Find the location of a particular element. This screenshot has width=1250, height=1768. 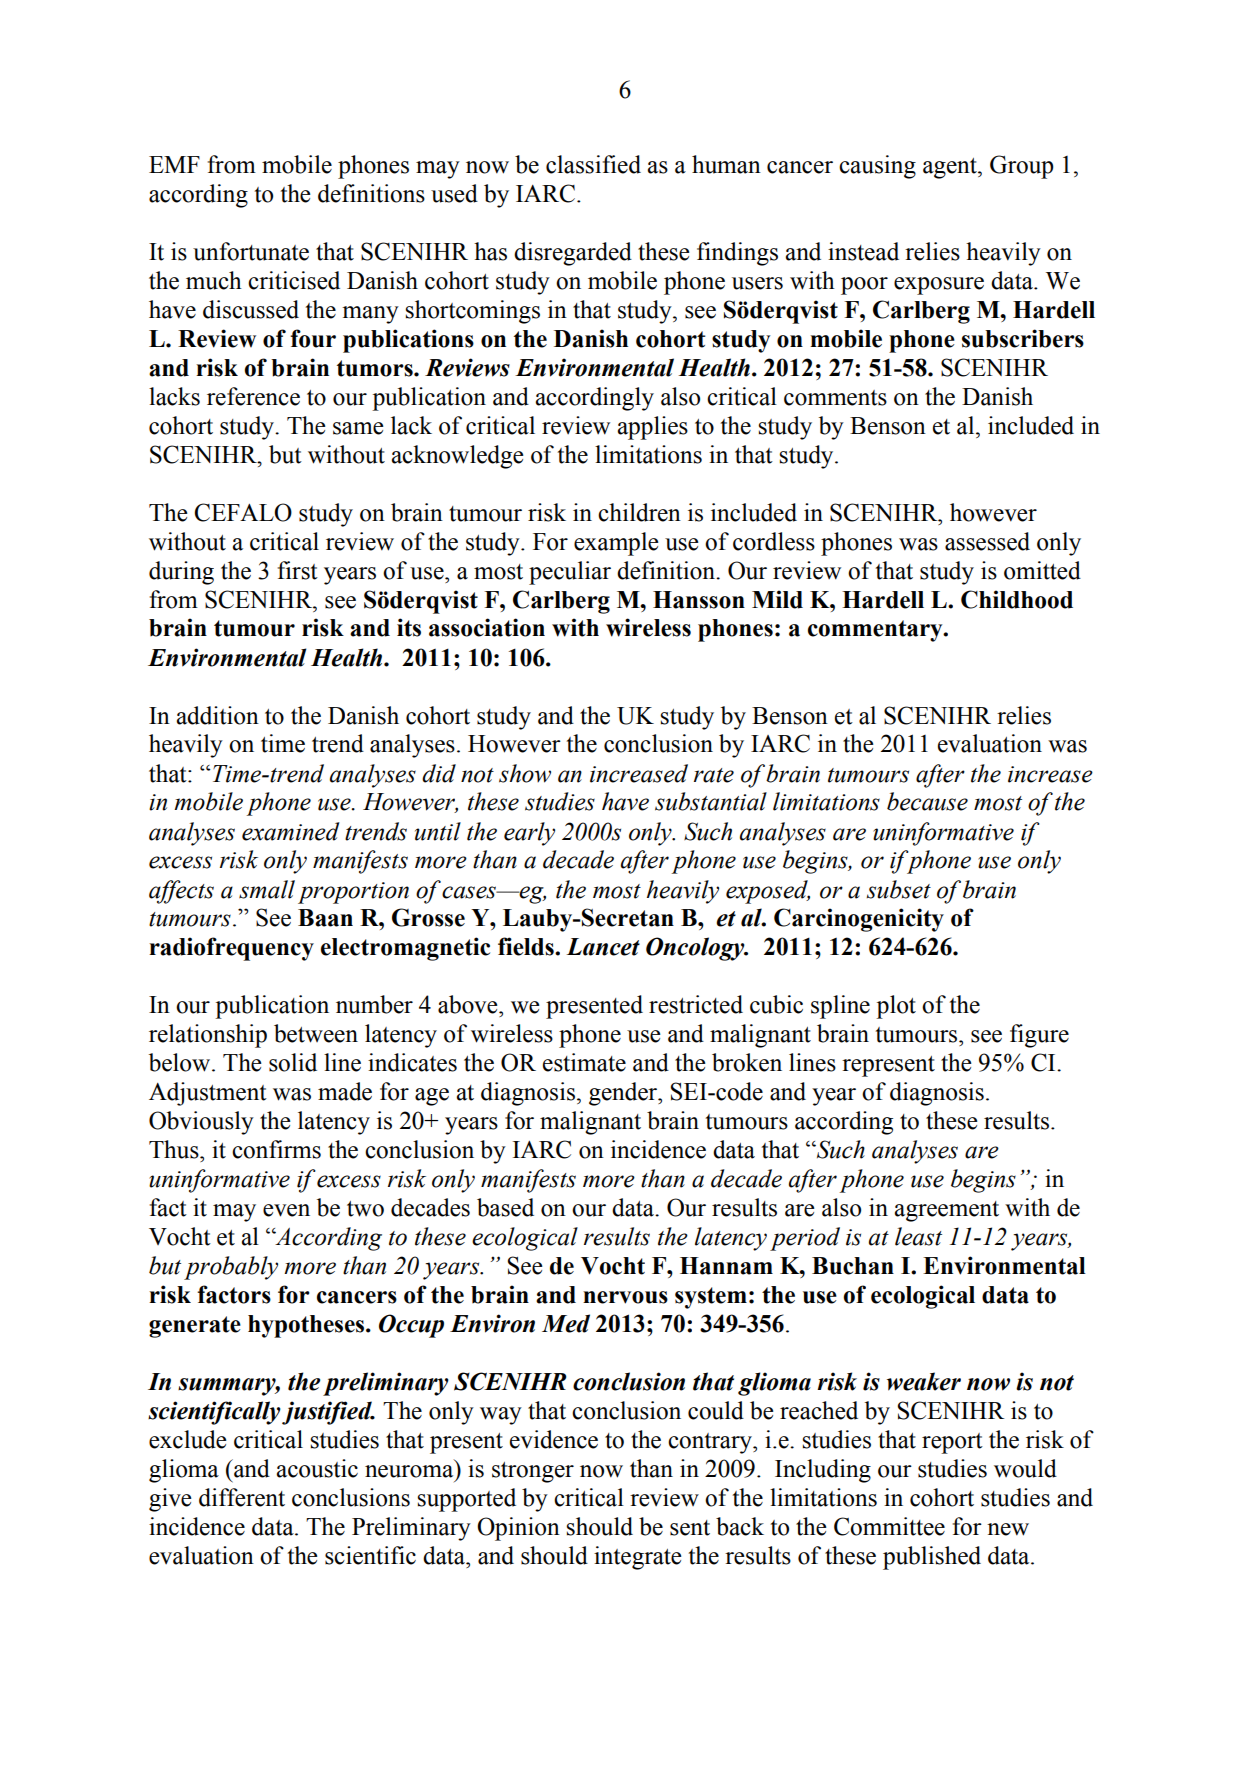

classified is located at coordinates (593, 164).
